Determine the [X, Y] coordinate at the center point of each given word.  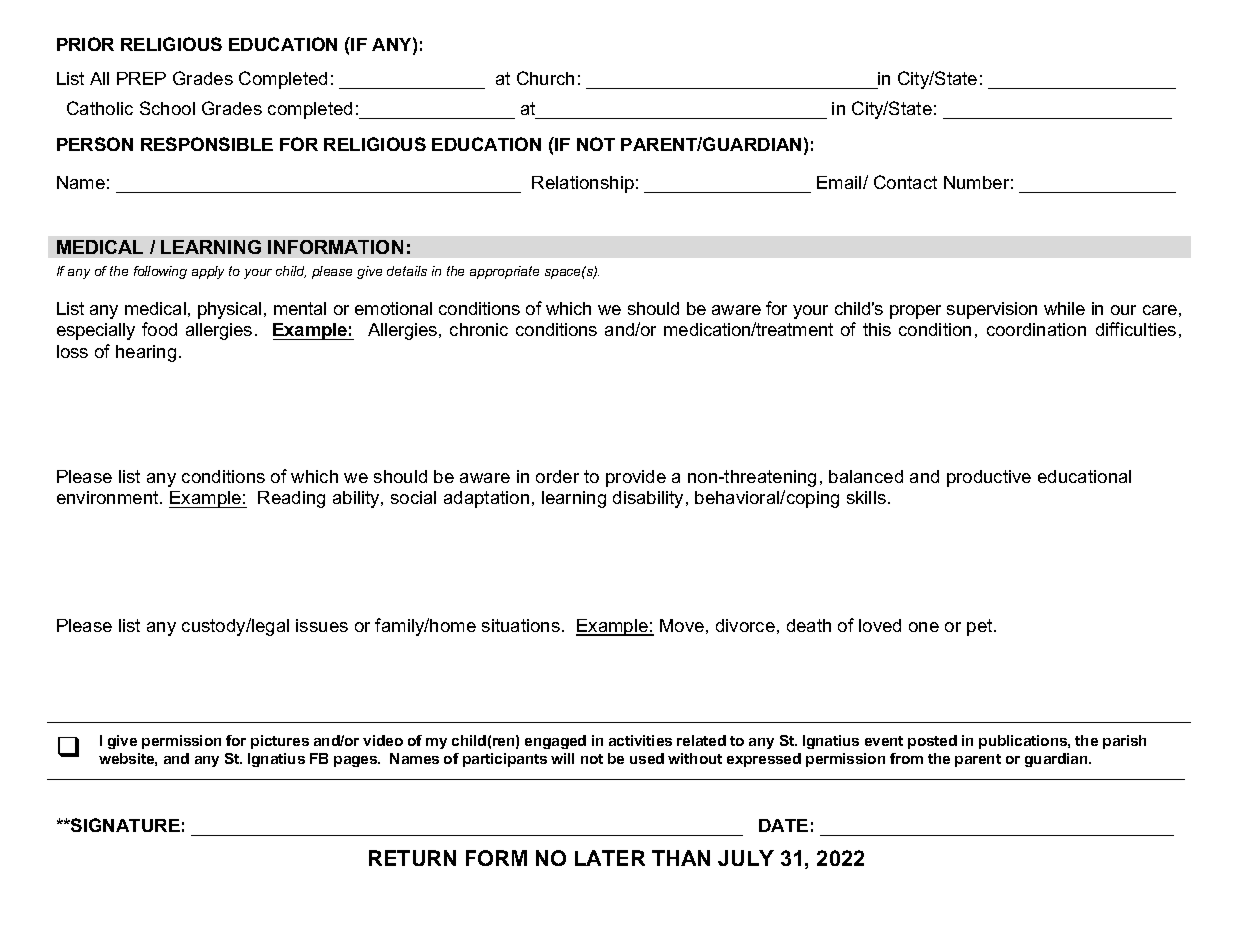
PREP [141, 78]
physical [229, 310]
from [906, 758]
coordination [1036, 329]
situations [521, 625]
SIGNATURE [124, 825]
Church [545, 78]
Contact [905, 182]
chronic [479, 329]
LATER [610, 858]
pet [981, 627]
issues [322, 625]
